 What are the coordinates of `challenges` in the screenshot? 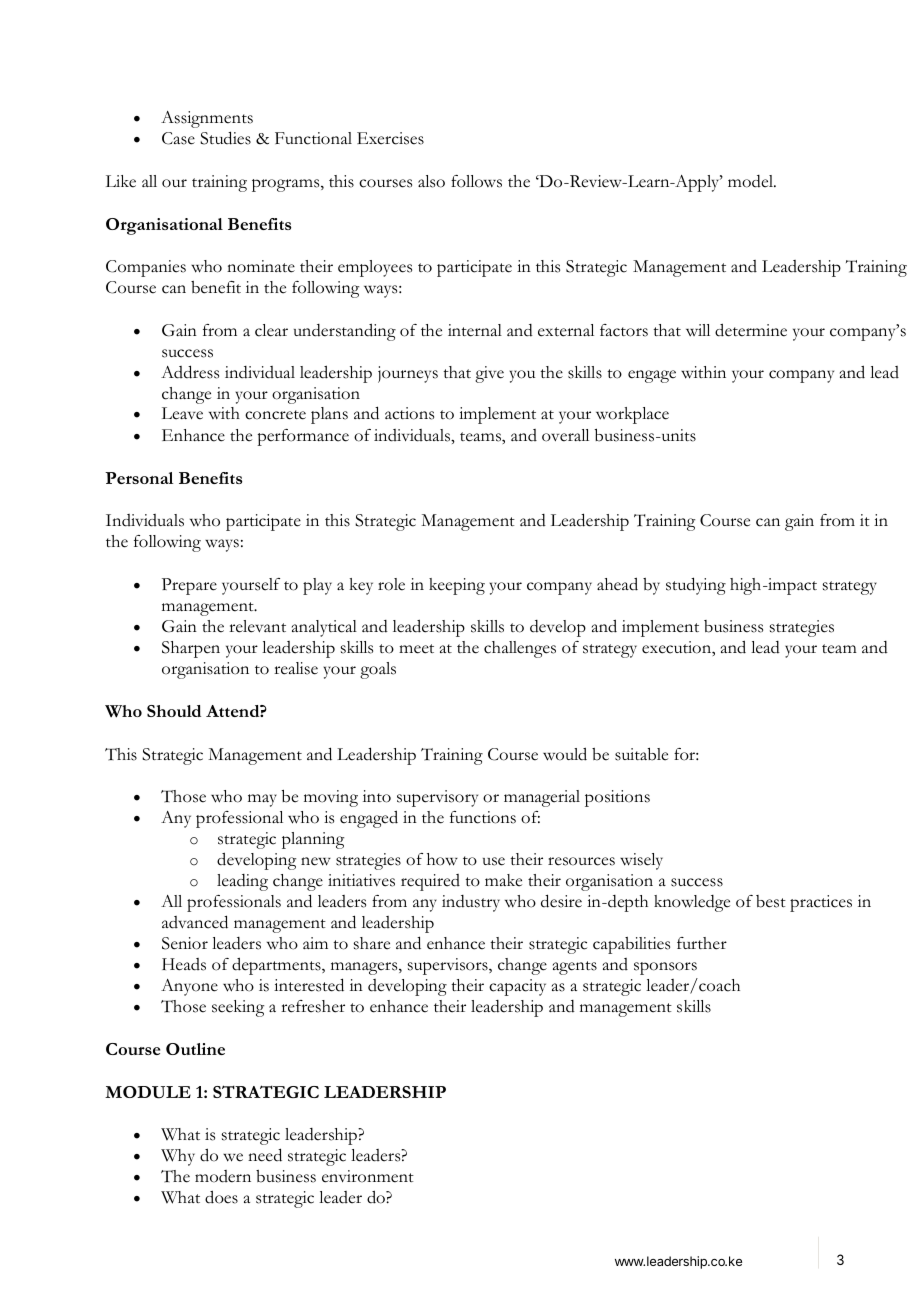 It's located at (520, 649).
